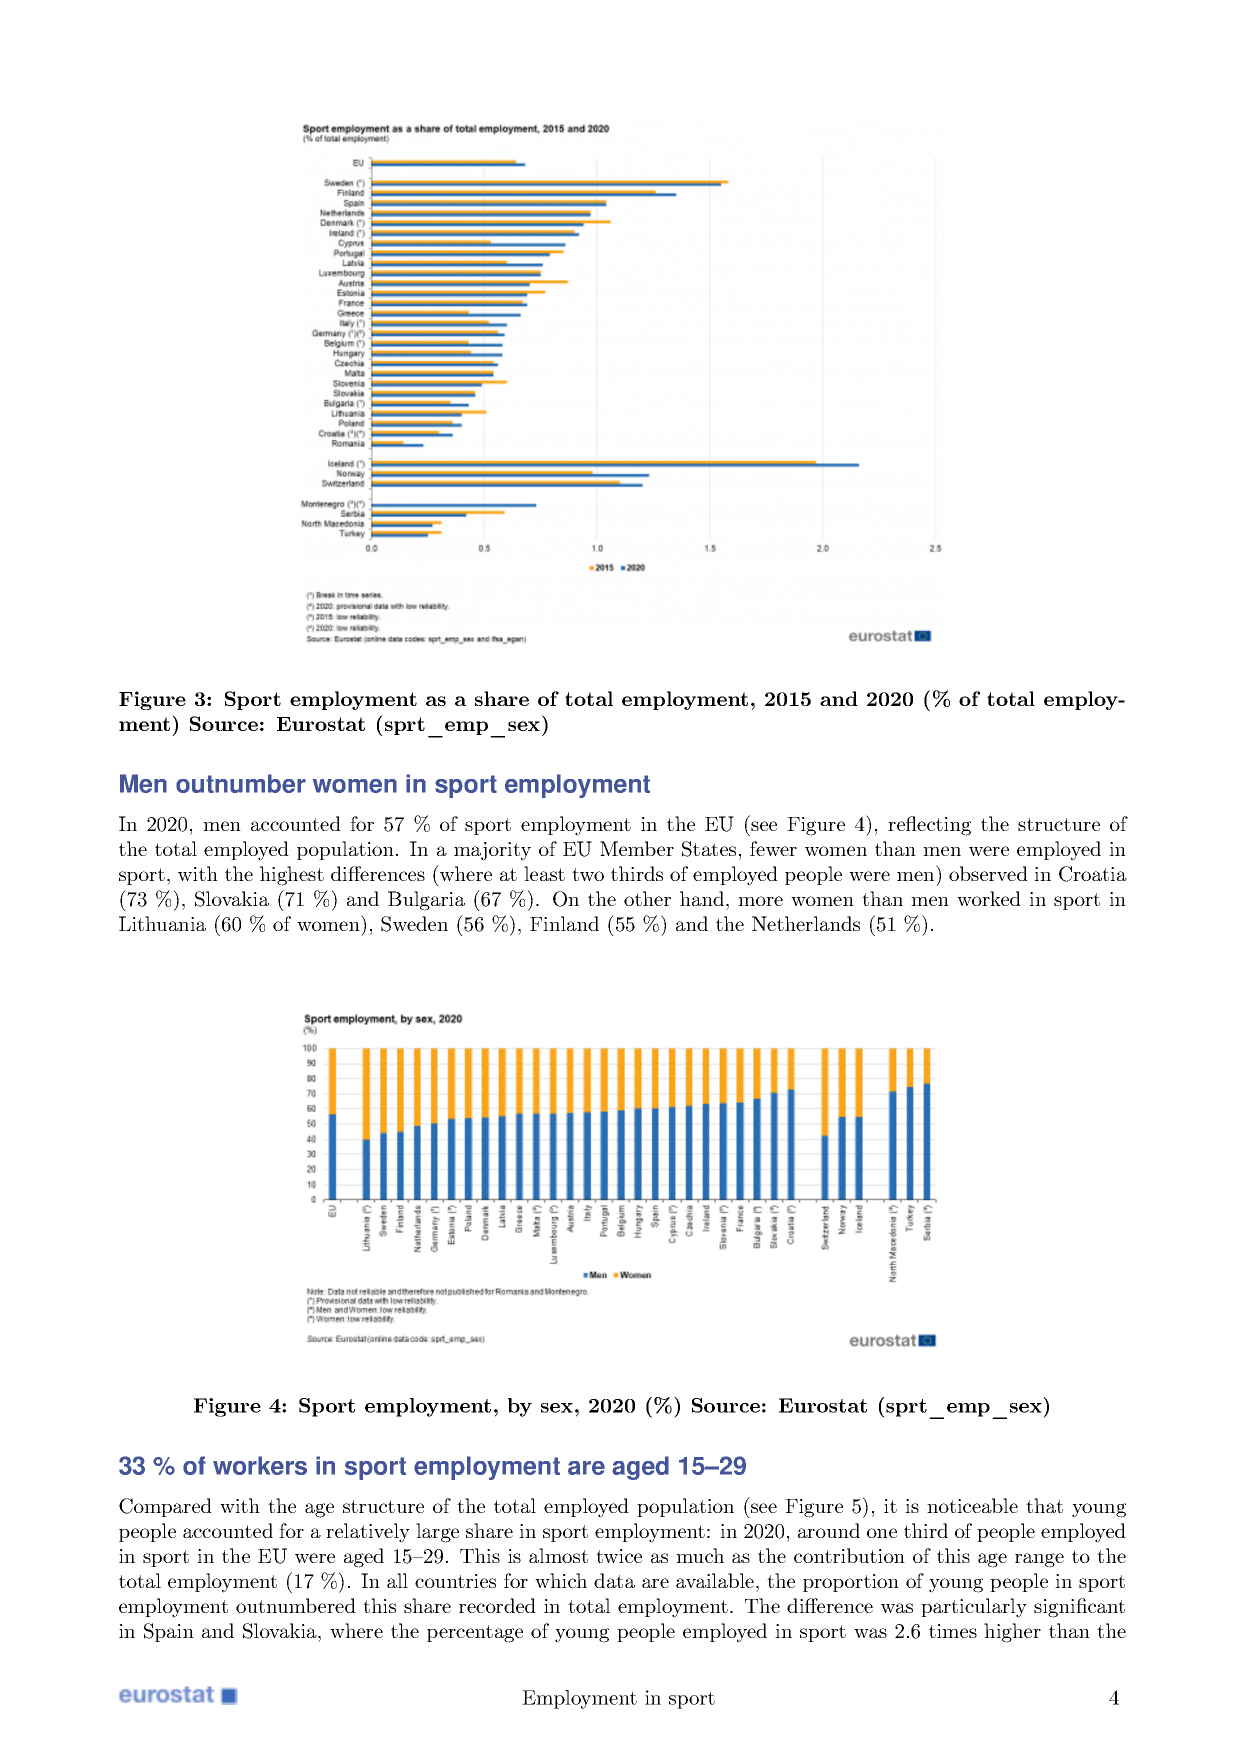 The image size is (1245, 1761). I want to click on noticeable, so click(972, 1505).
